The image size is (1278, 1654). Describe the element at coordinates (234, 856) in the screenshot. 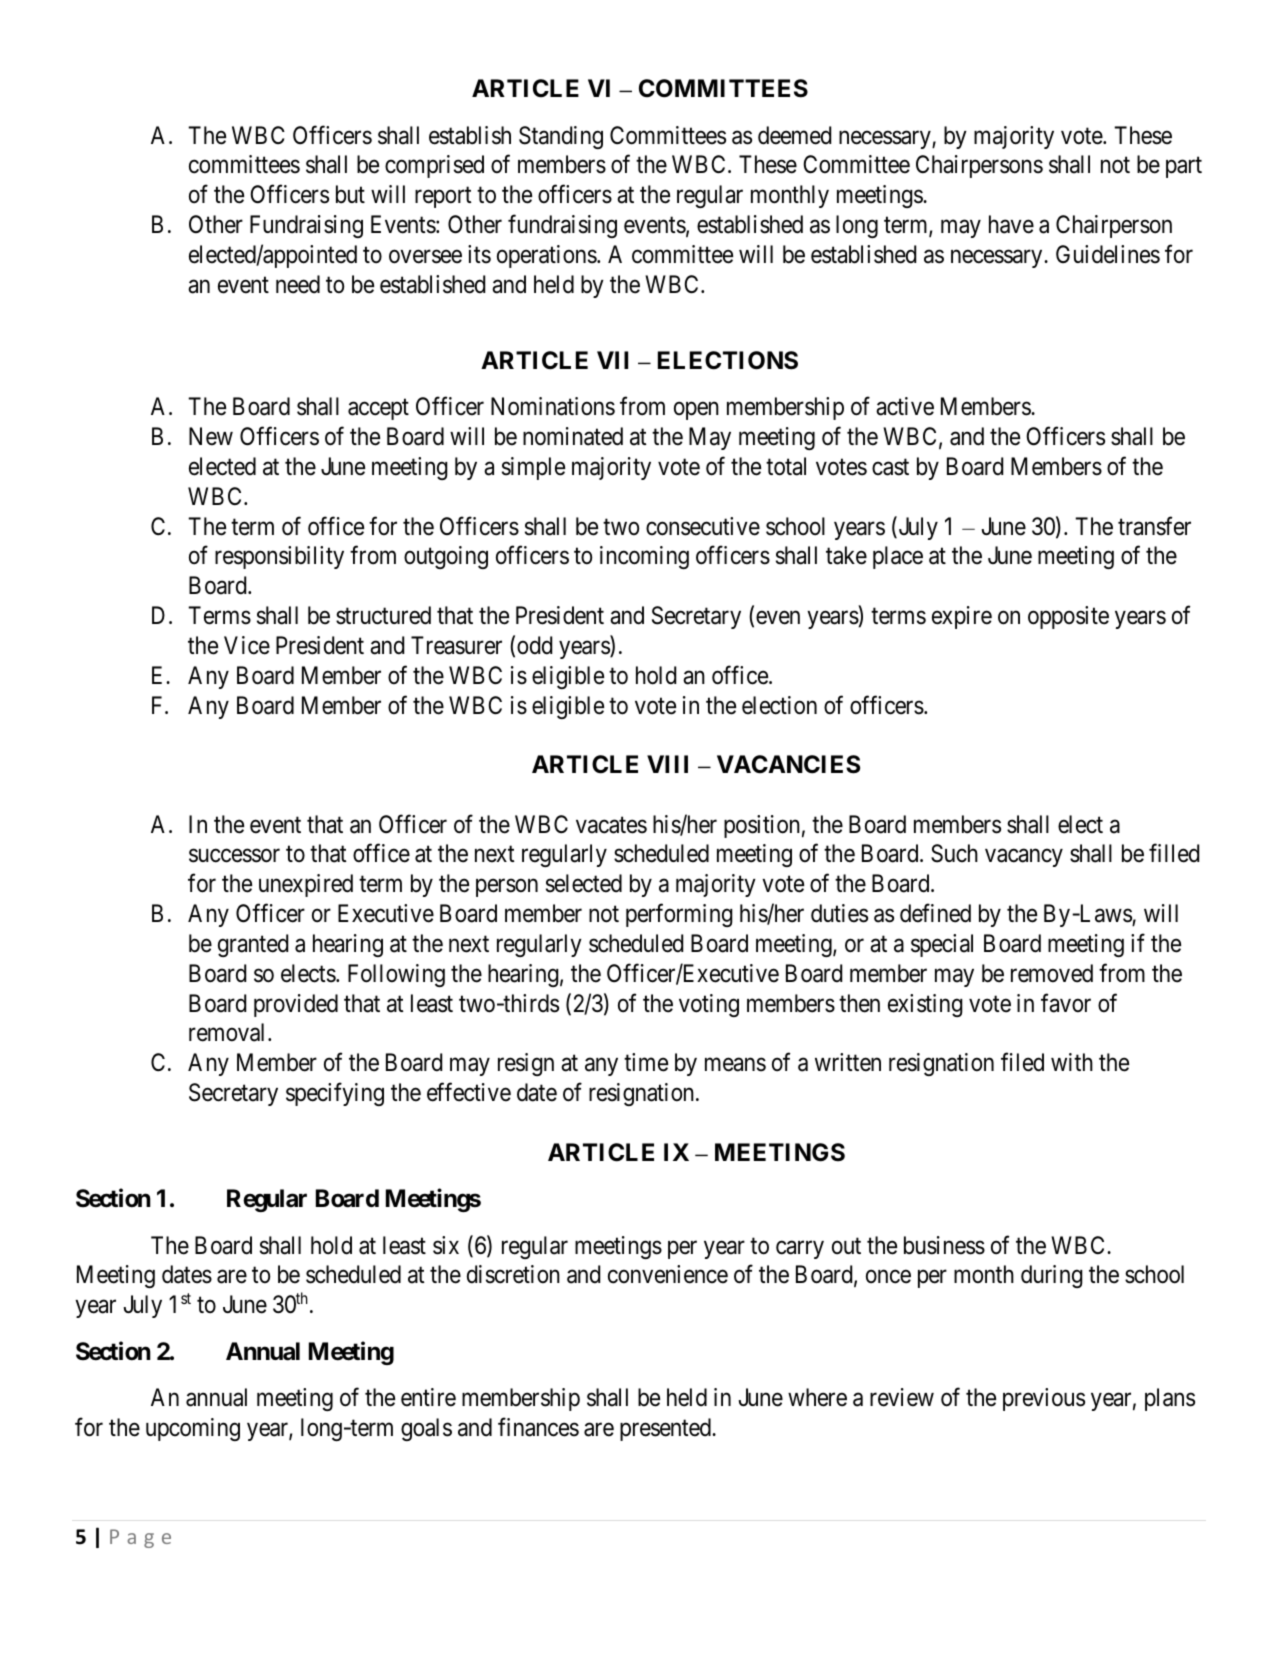

I see `successor` at that location.
